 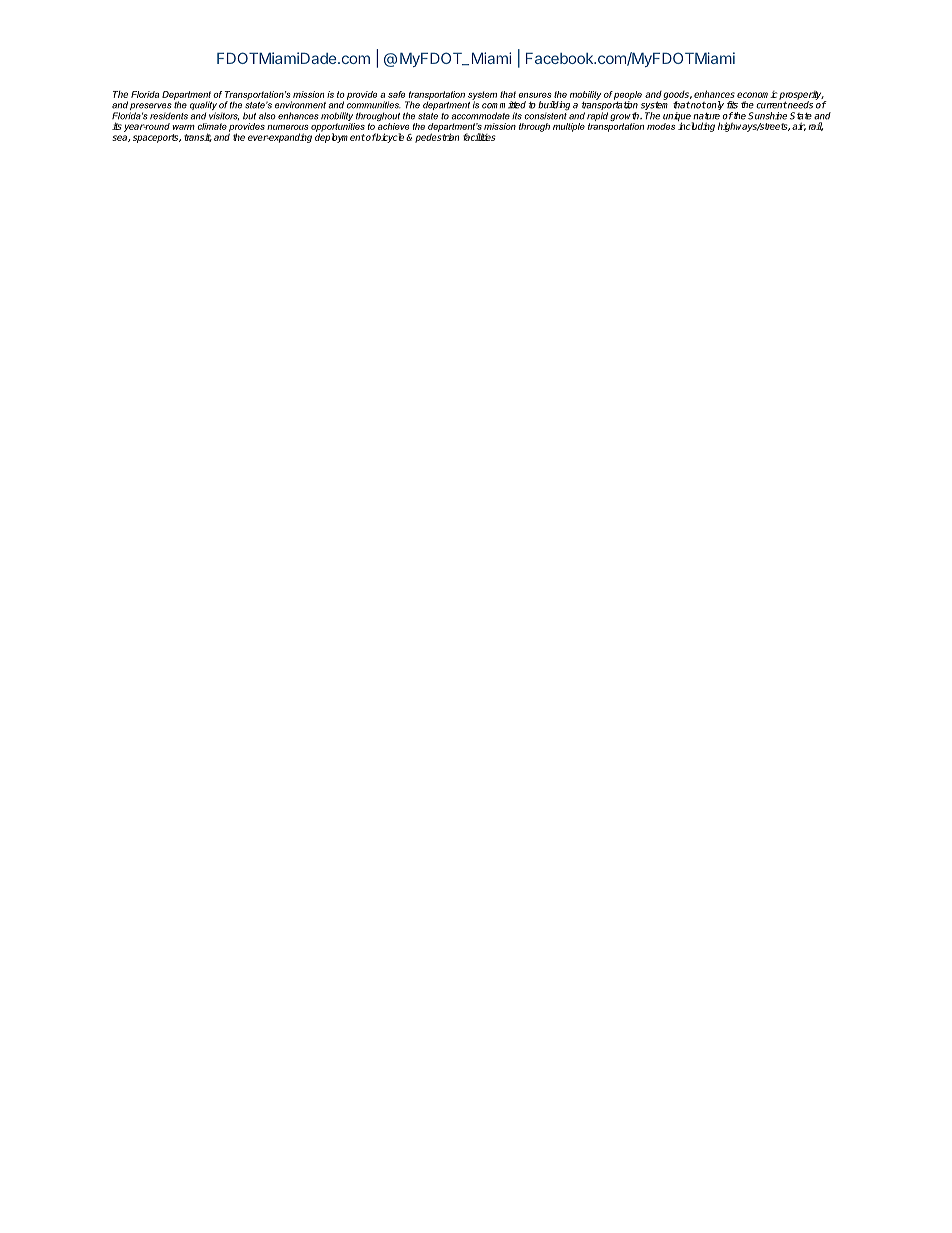 I want to click on visitors, so click(x=224, y=116).
